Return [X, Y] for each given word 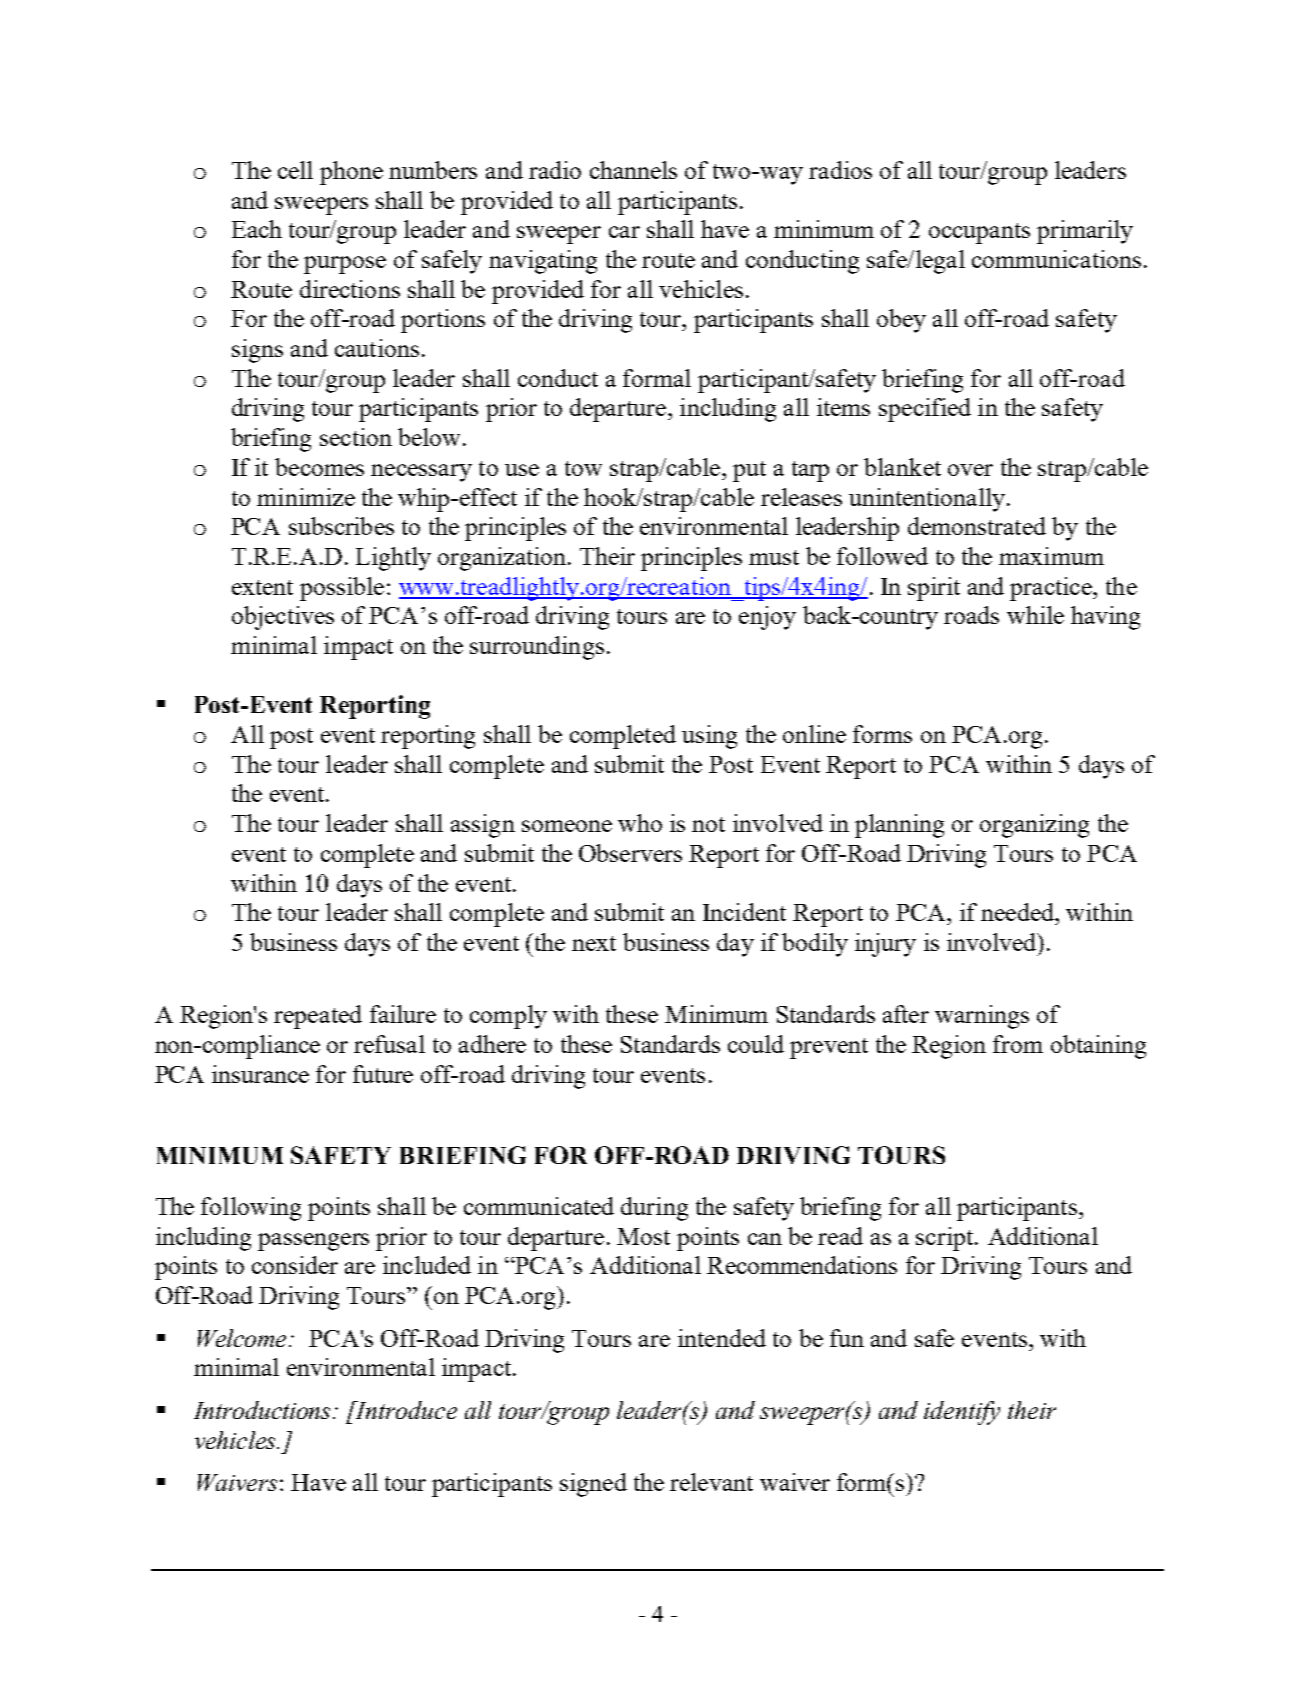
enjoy [767, 618]
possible [342, 589]
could [756, 1044]
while [1035, 615]
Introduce [405, 1410]
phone [351, 173]
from [1018, 1044]
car [624, 232]
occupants [979, 233]
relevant [711, 1482]
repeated [318, 1017]
